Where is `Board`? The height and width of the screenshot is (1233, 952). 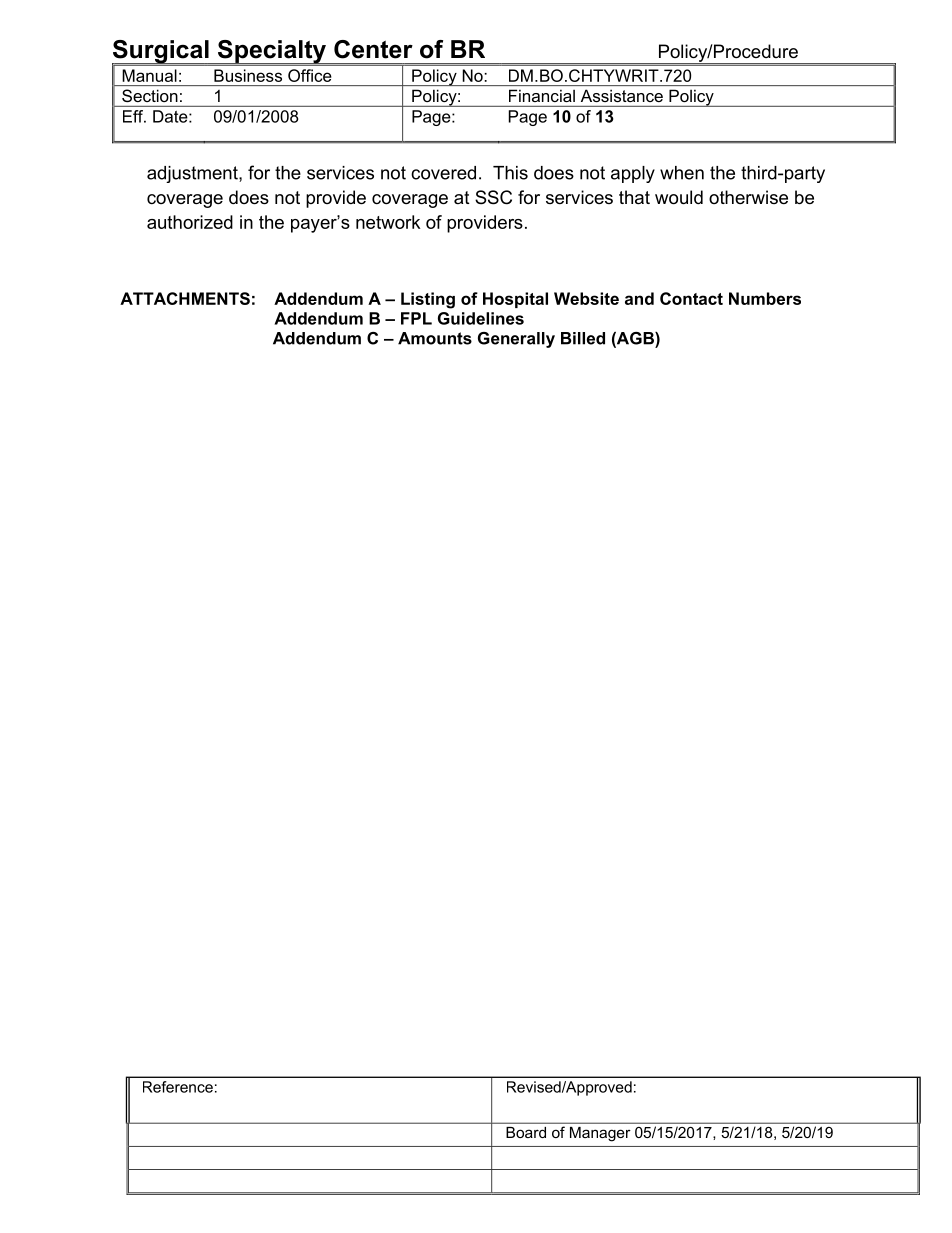 Board is located at coordinates (526, 1132).
